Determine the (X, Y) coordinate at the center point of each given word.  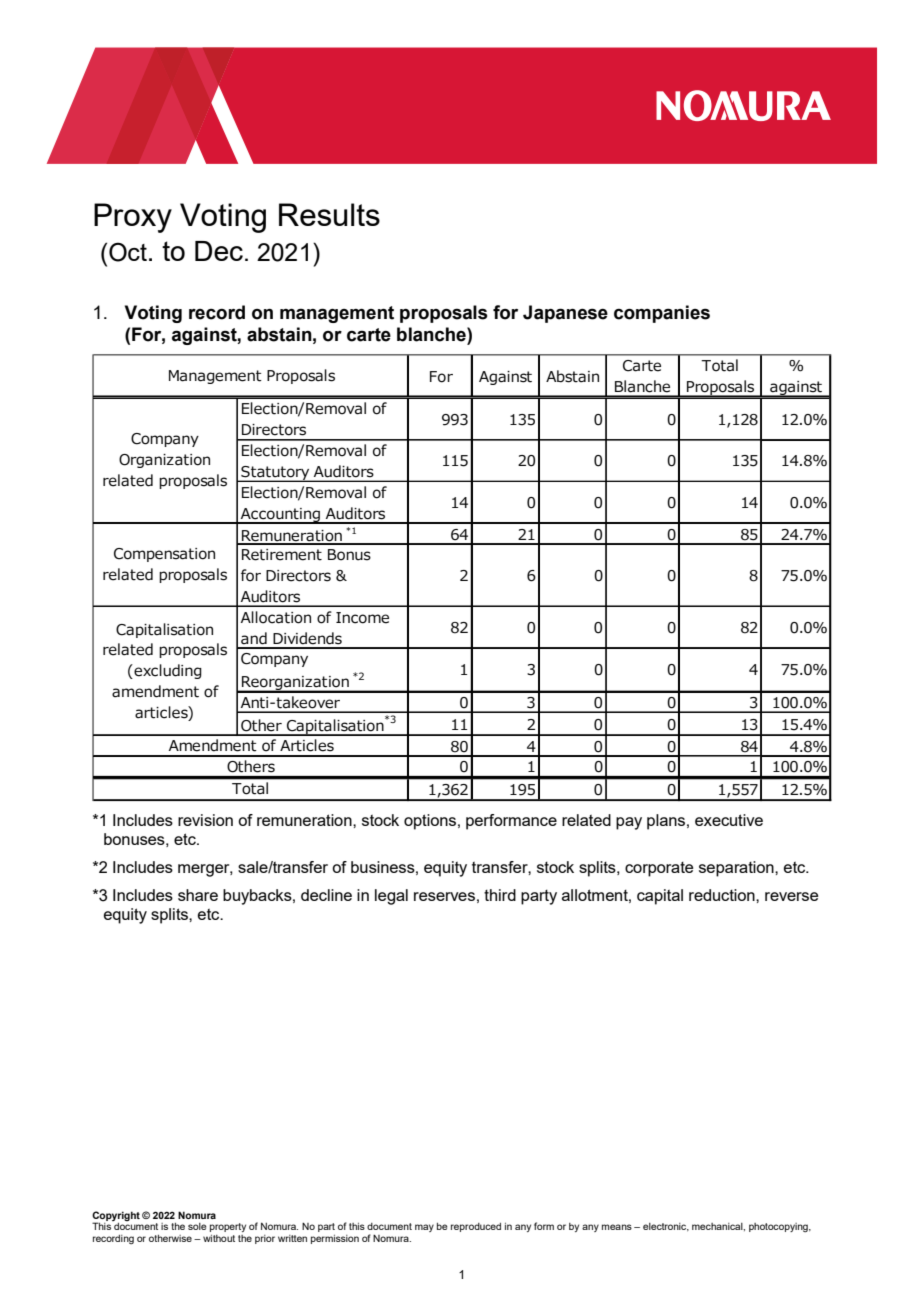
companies (662, 314)
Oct (128, 252)
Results (329, 214)
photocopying (779, 1227)
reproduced (476, 1227)
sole (197, 1226)
